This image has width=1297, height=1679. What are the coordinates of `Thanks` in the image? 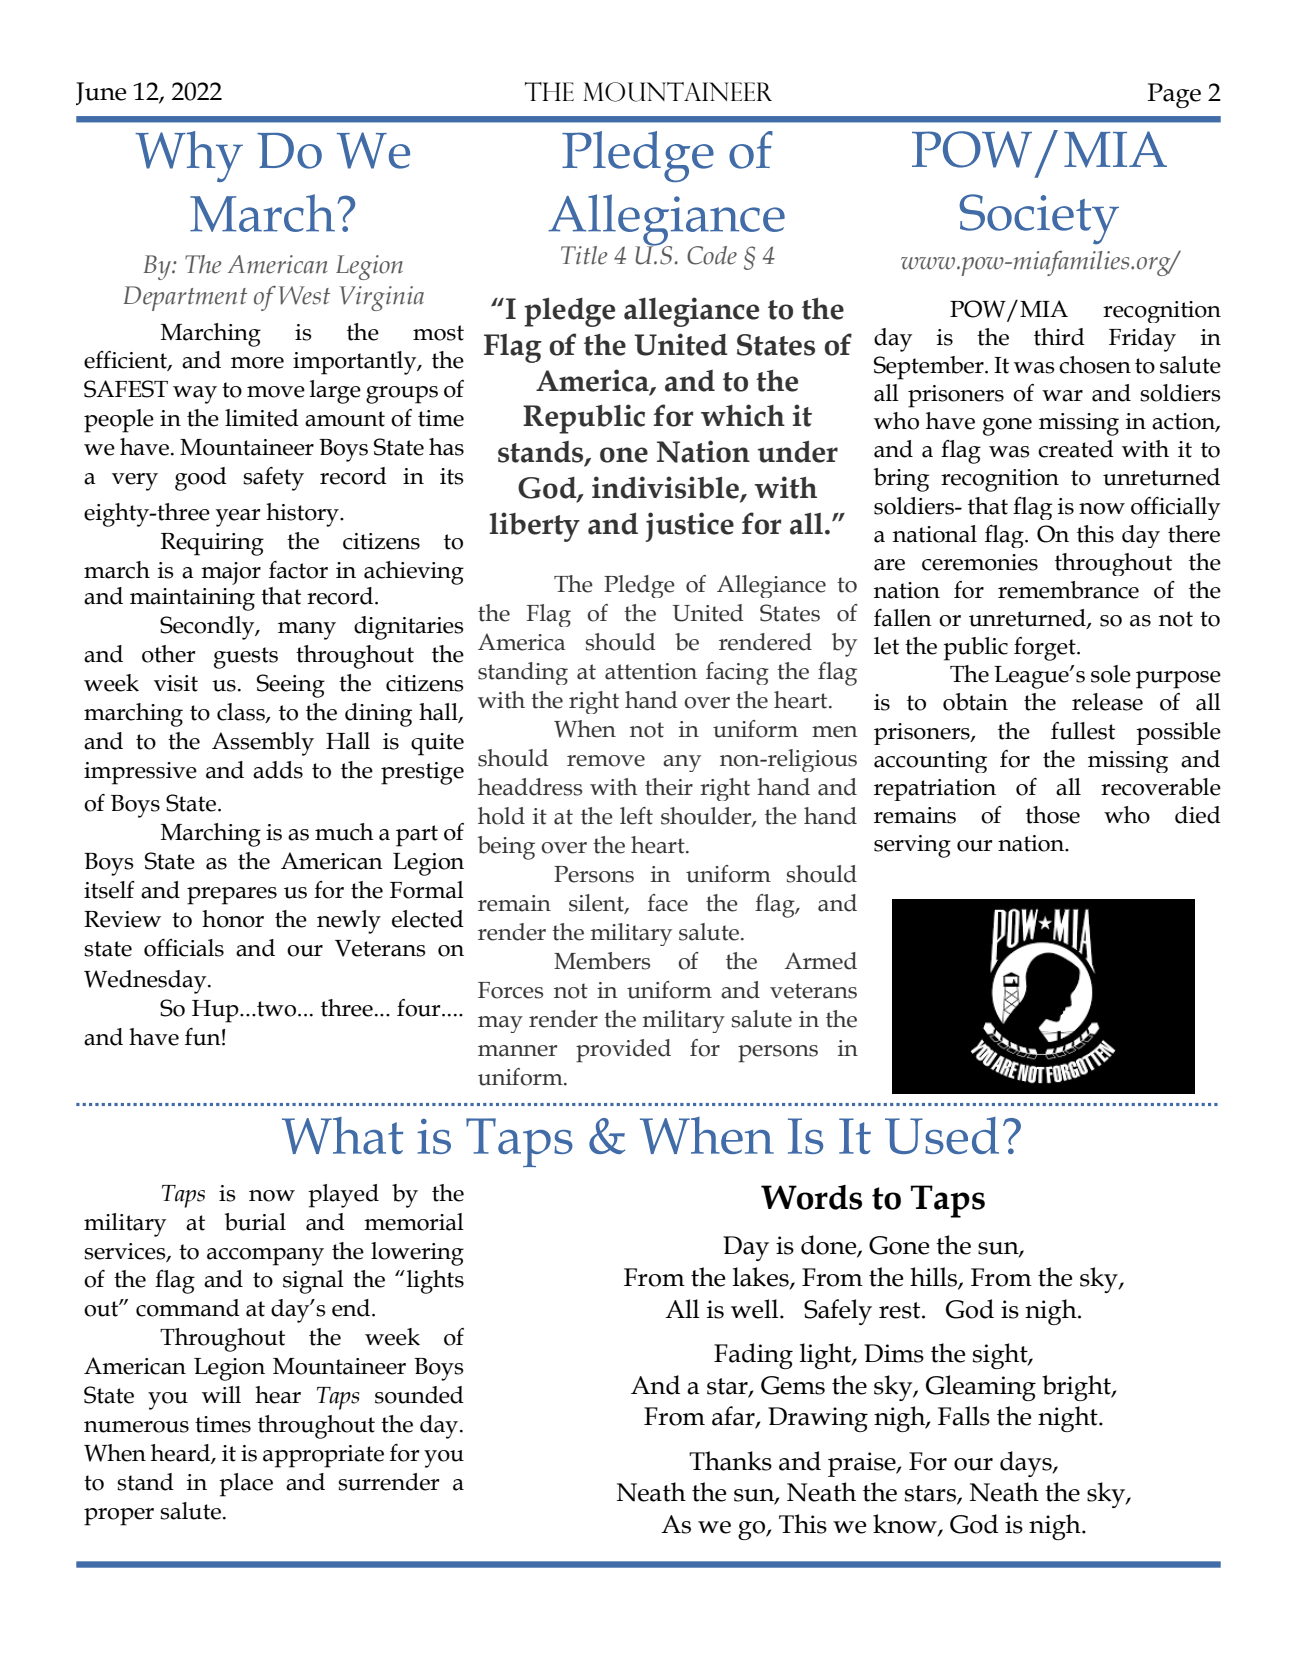 It's located at (730, 1461).
